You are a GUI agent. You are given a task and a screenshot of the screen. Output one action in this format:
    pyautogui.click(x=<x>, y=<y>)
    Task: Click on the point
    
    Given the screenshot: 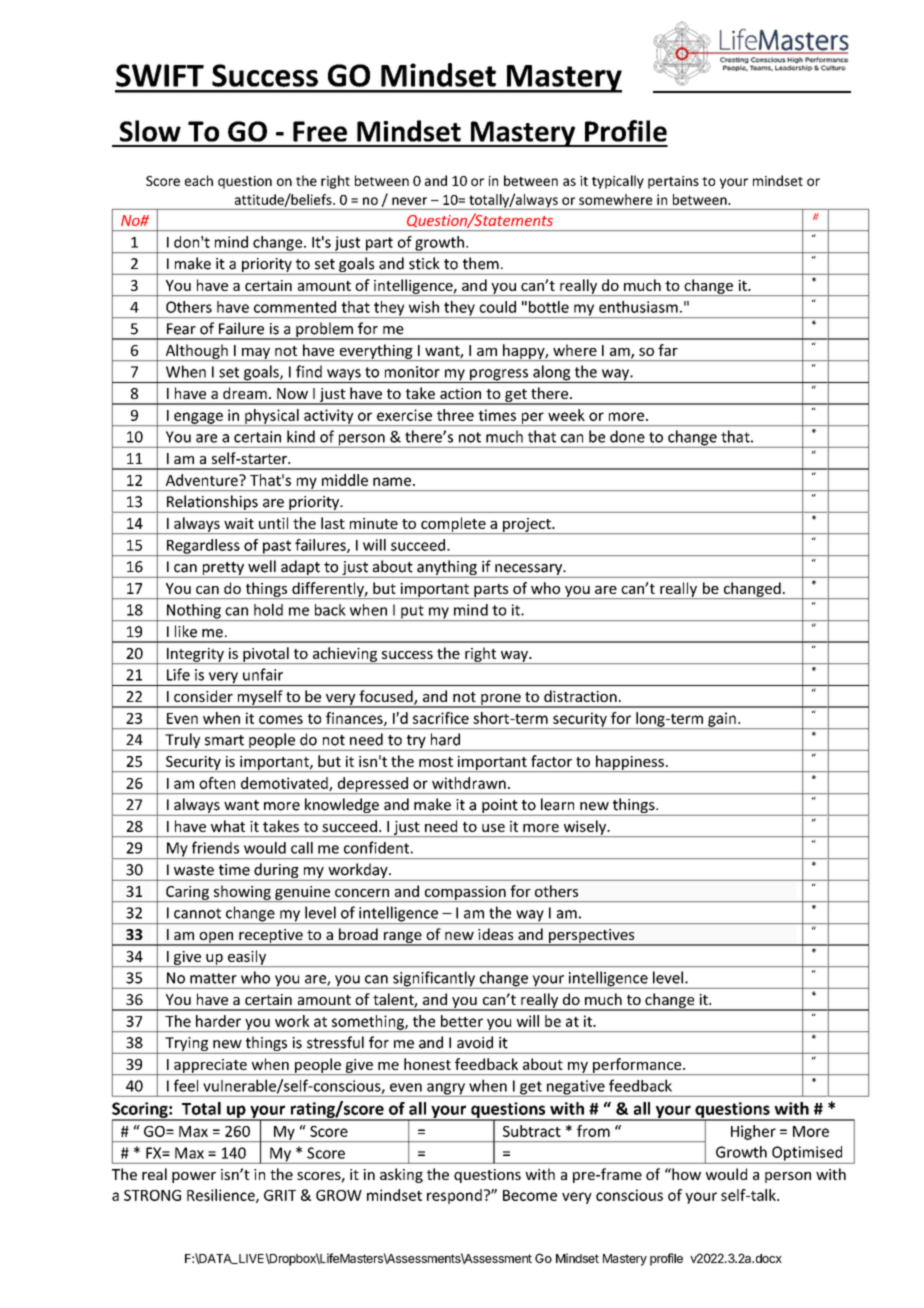 What is the action you would take?
    pyautogui.click(x=500, y=807)
